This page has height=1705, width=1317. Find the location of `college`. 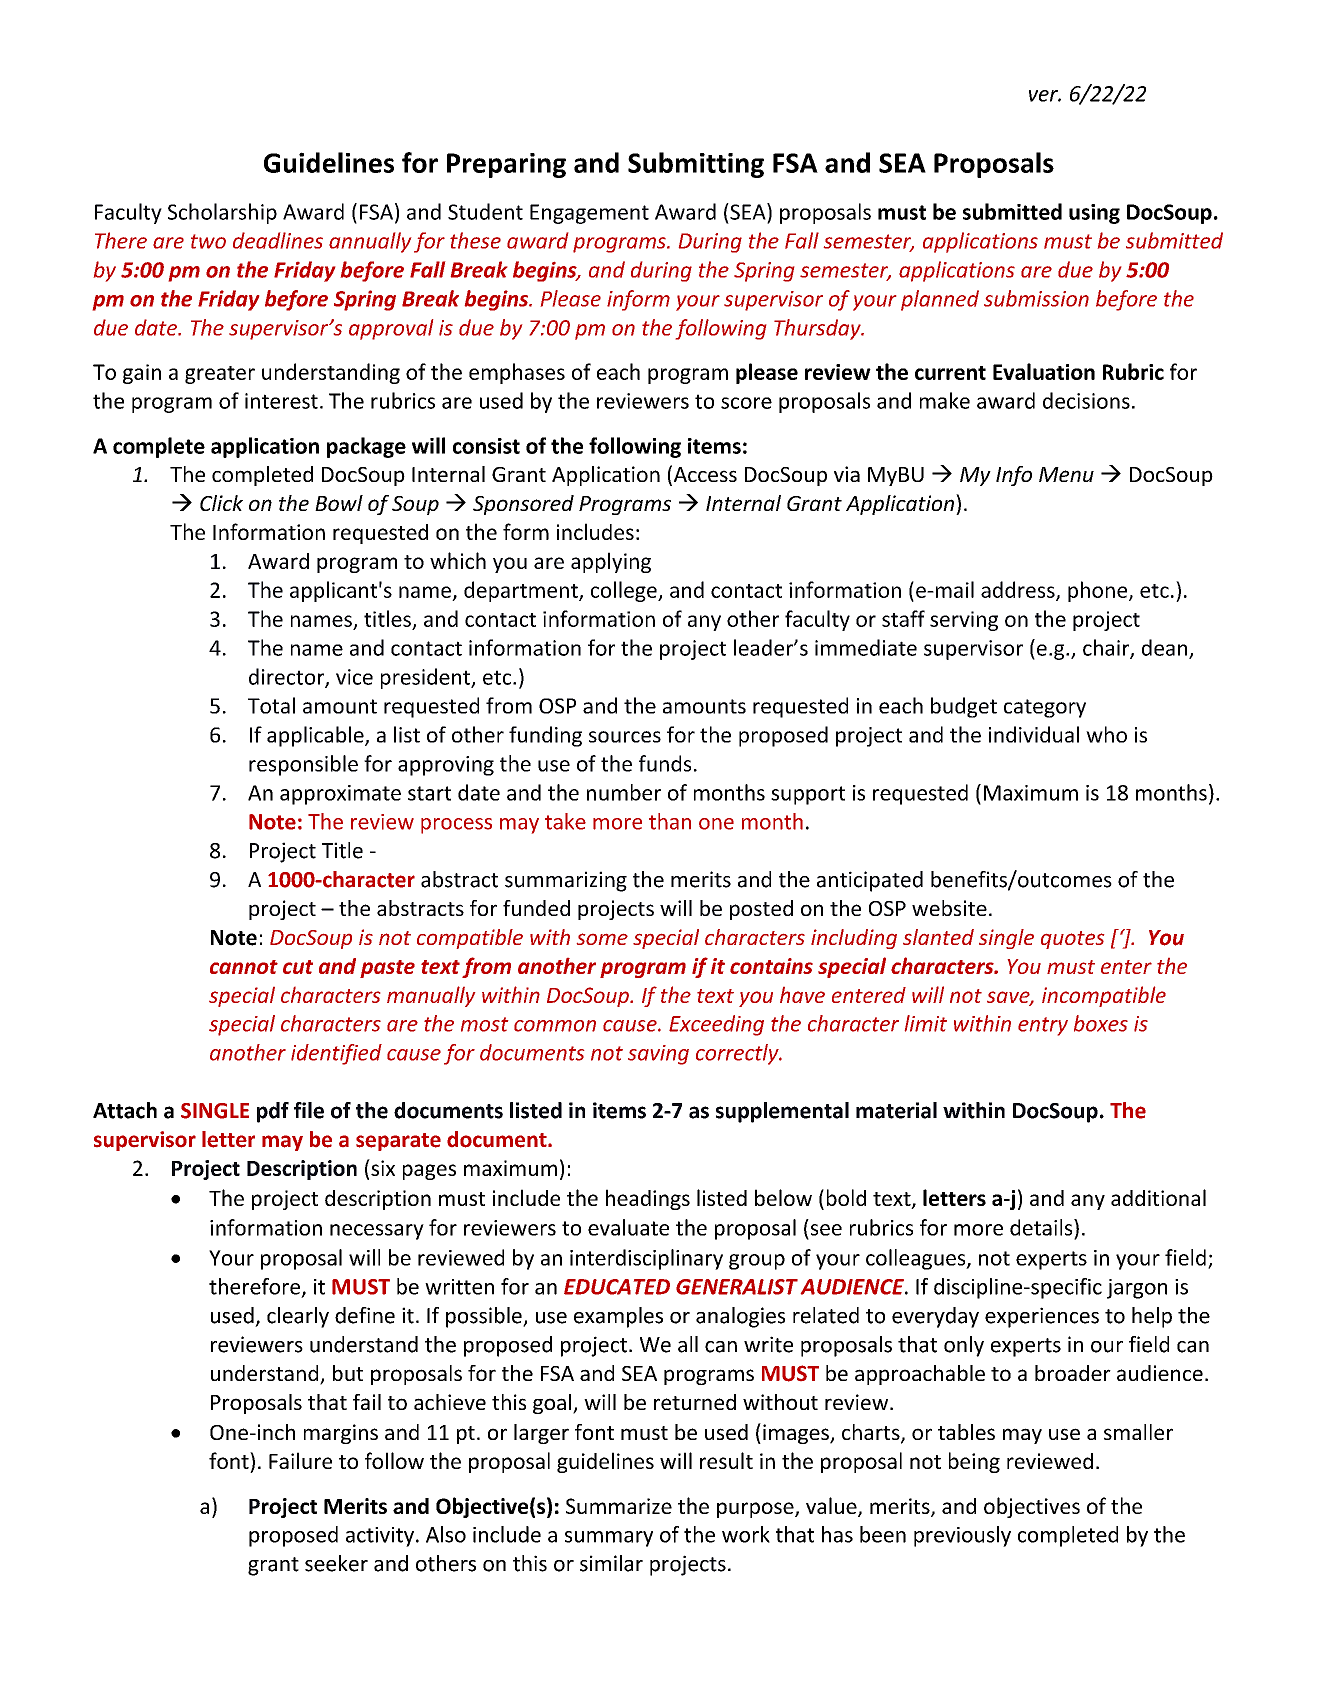

college is located at coordinates (625, 591).
